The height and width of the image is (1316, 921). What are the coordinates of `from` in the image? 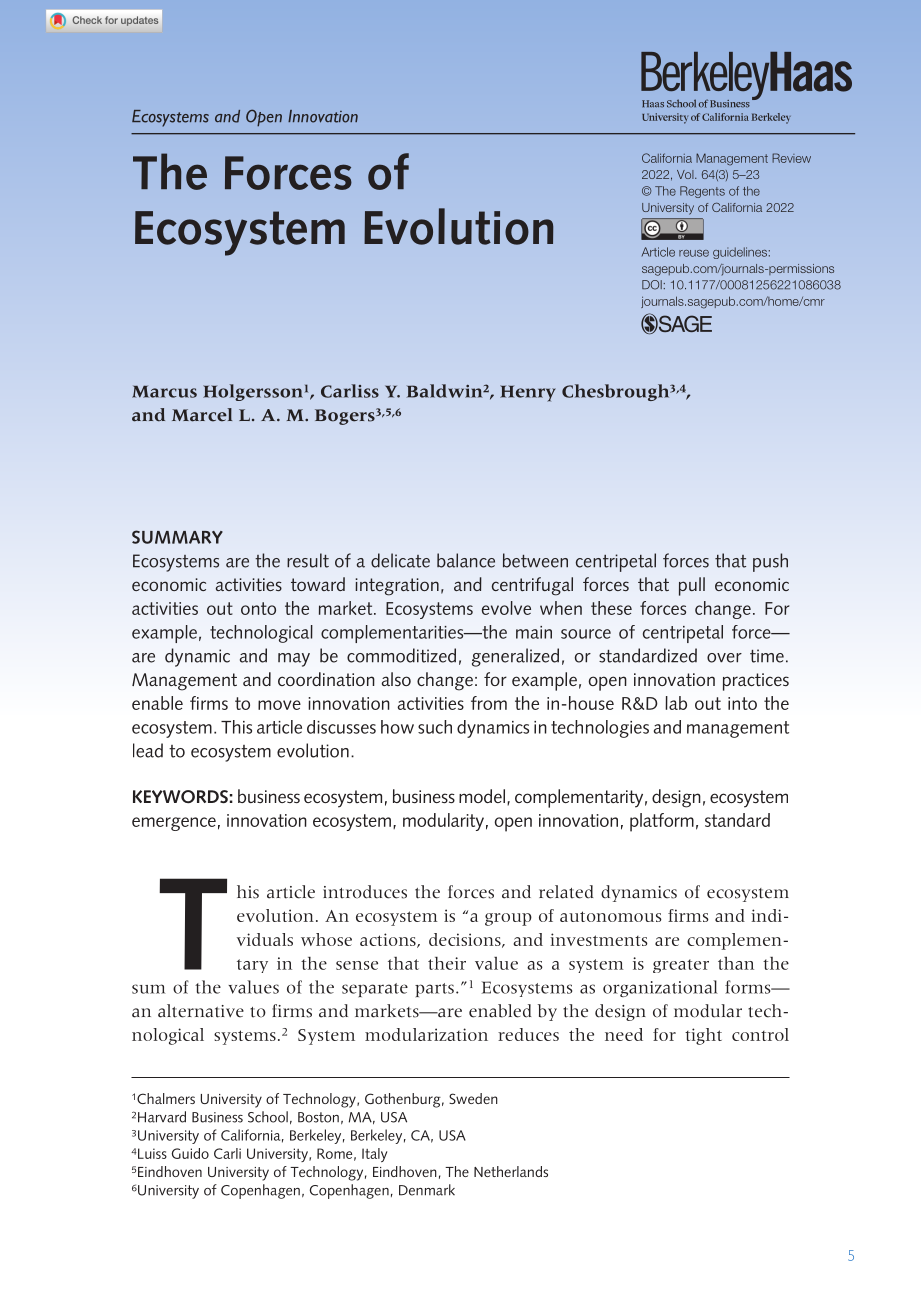 It's located at (489, 703).
